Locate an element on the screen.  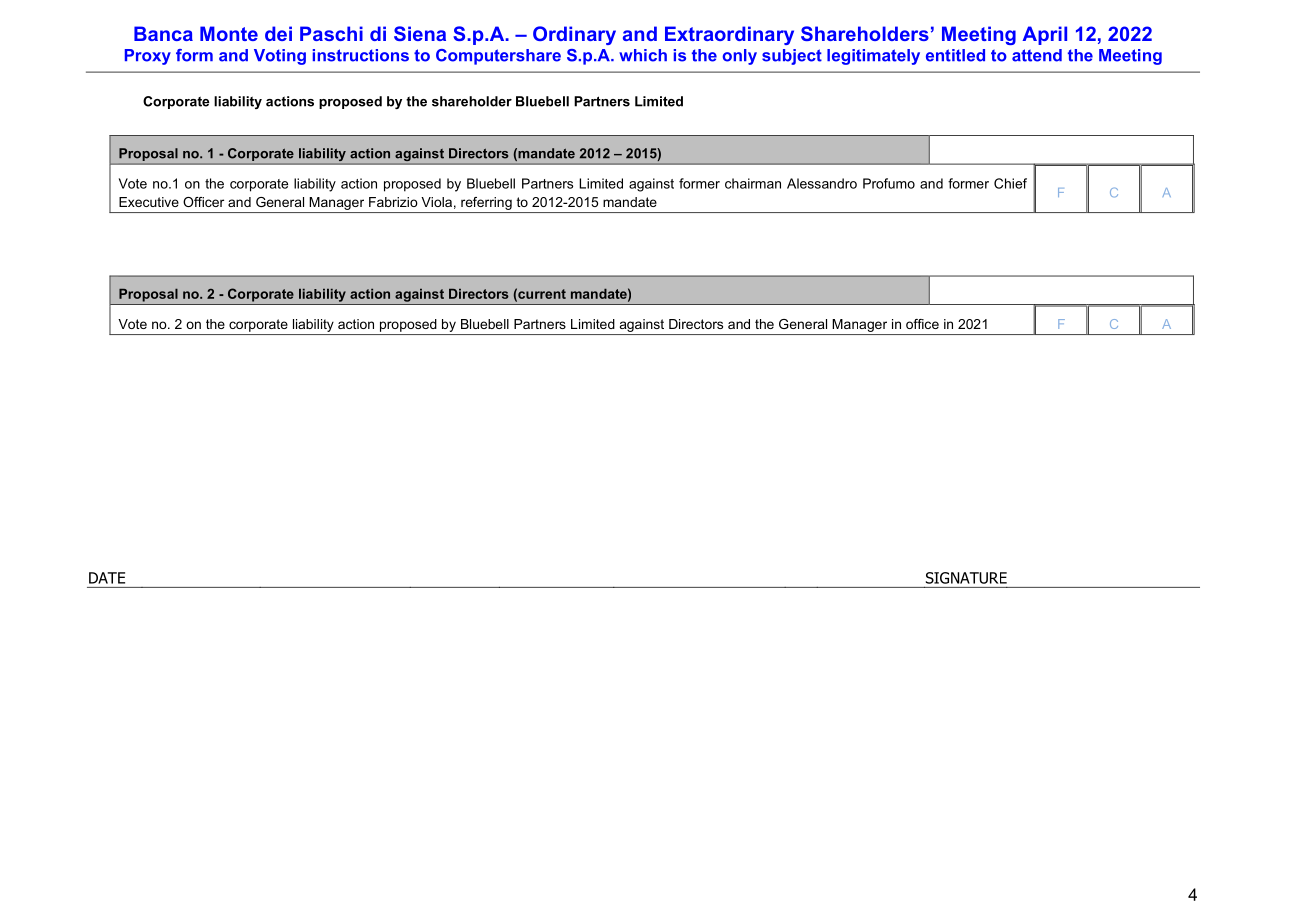
chairman is located at coordinates (753, 183).
